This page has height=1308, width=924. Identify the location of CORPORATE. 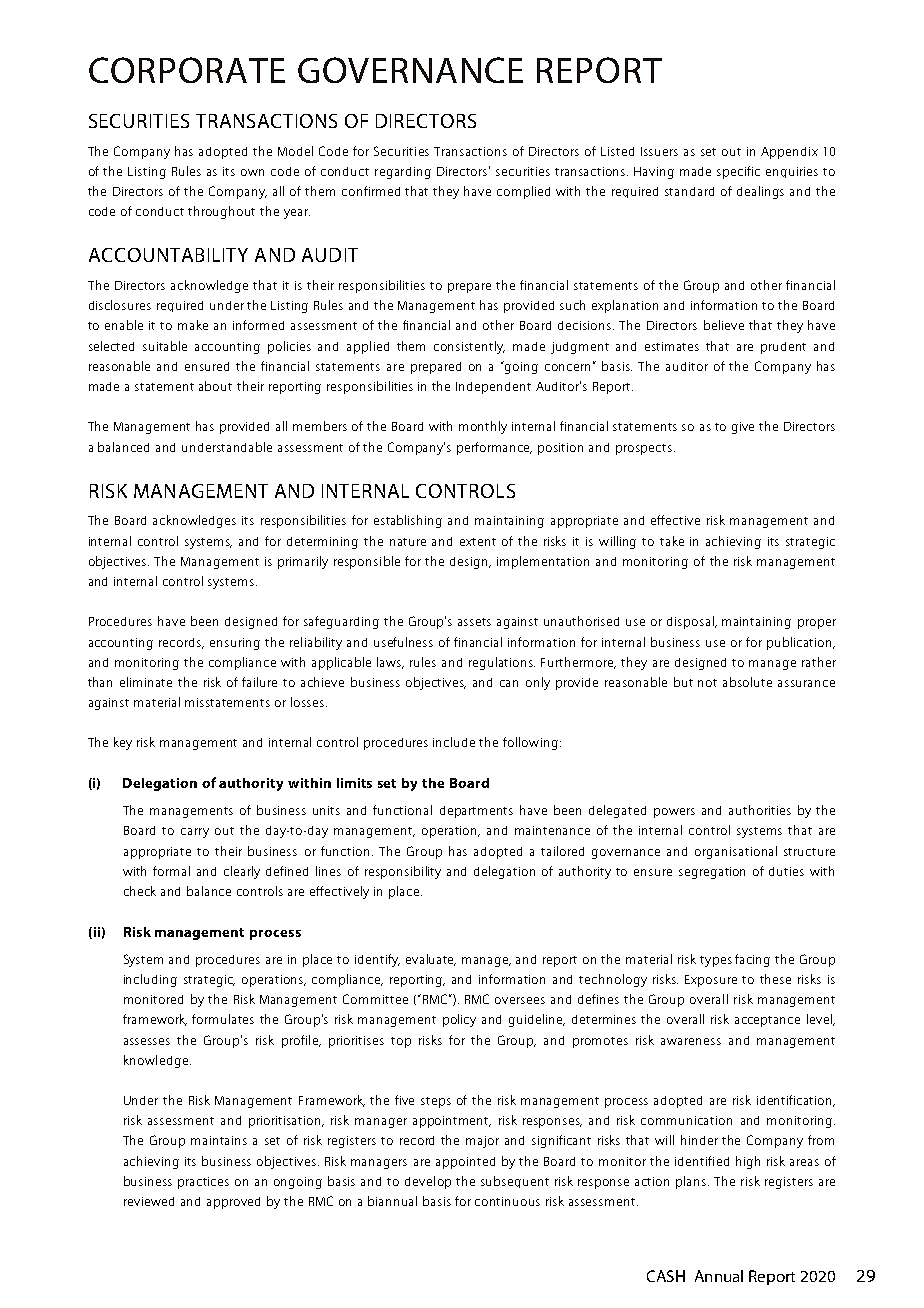
(187, 70).
